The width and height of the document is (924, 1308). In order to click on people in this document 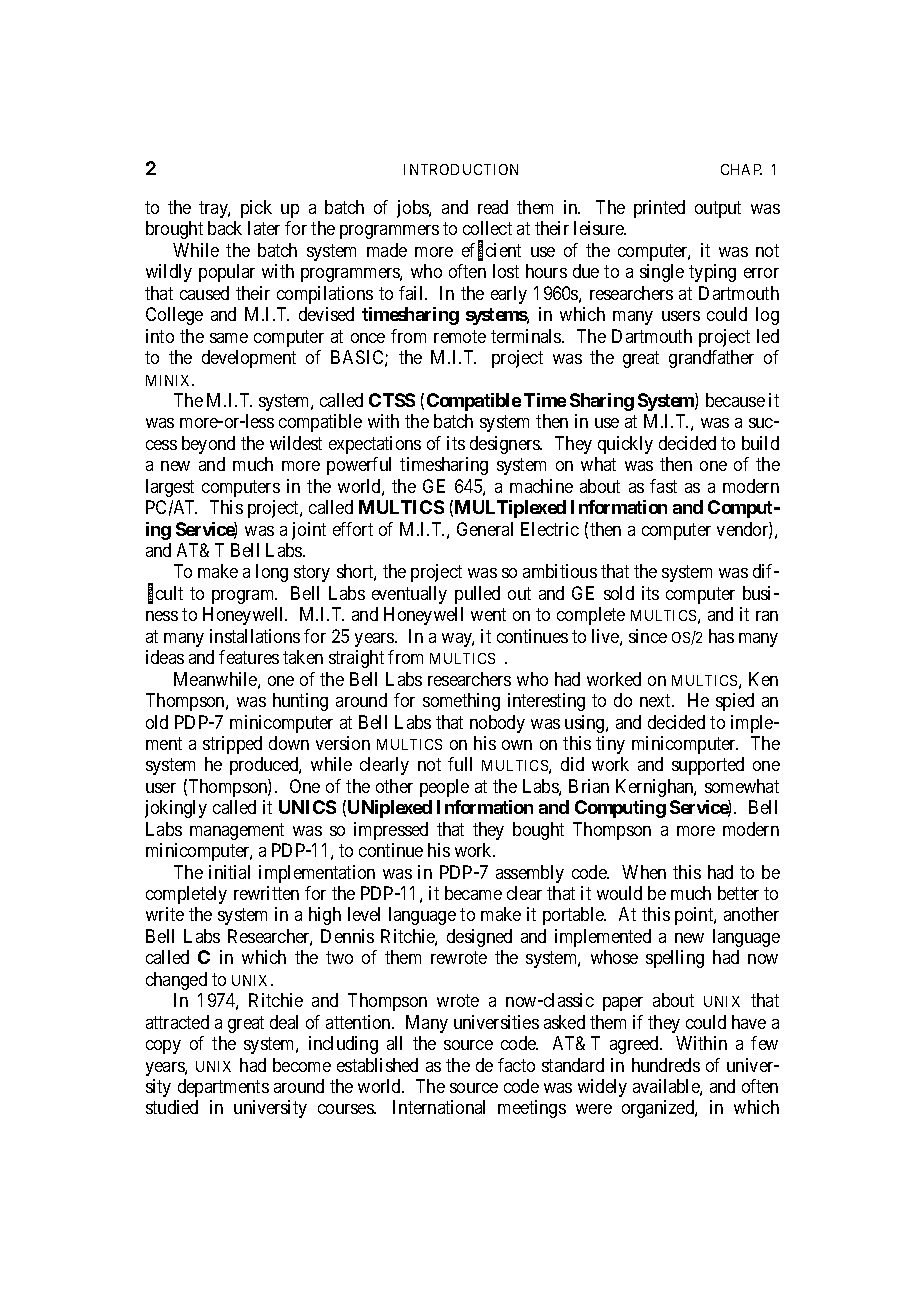, I will do `click(444, 788)`.
